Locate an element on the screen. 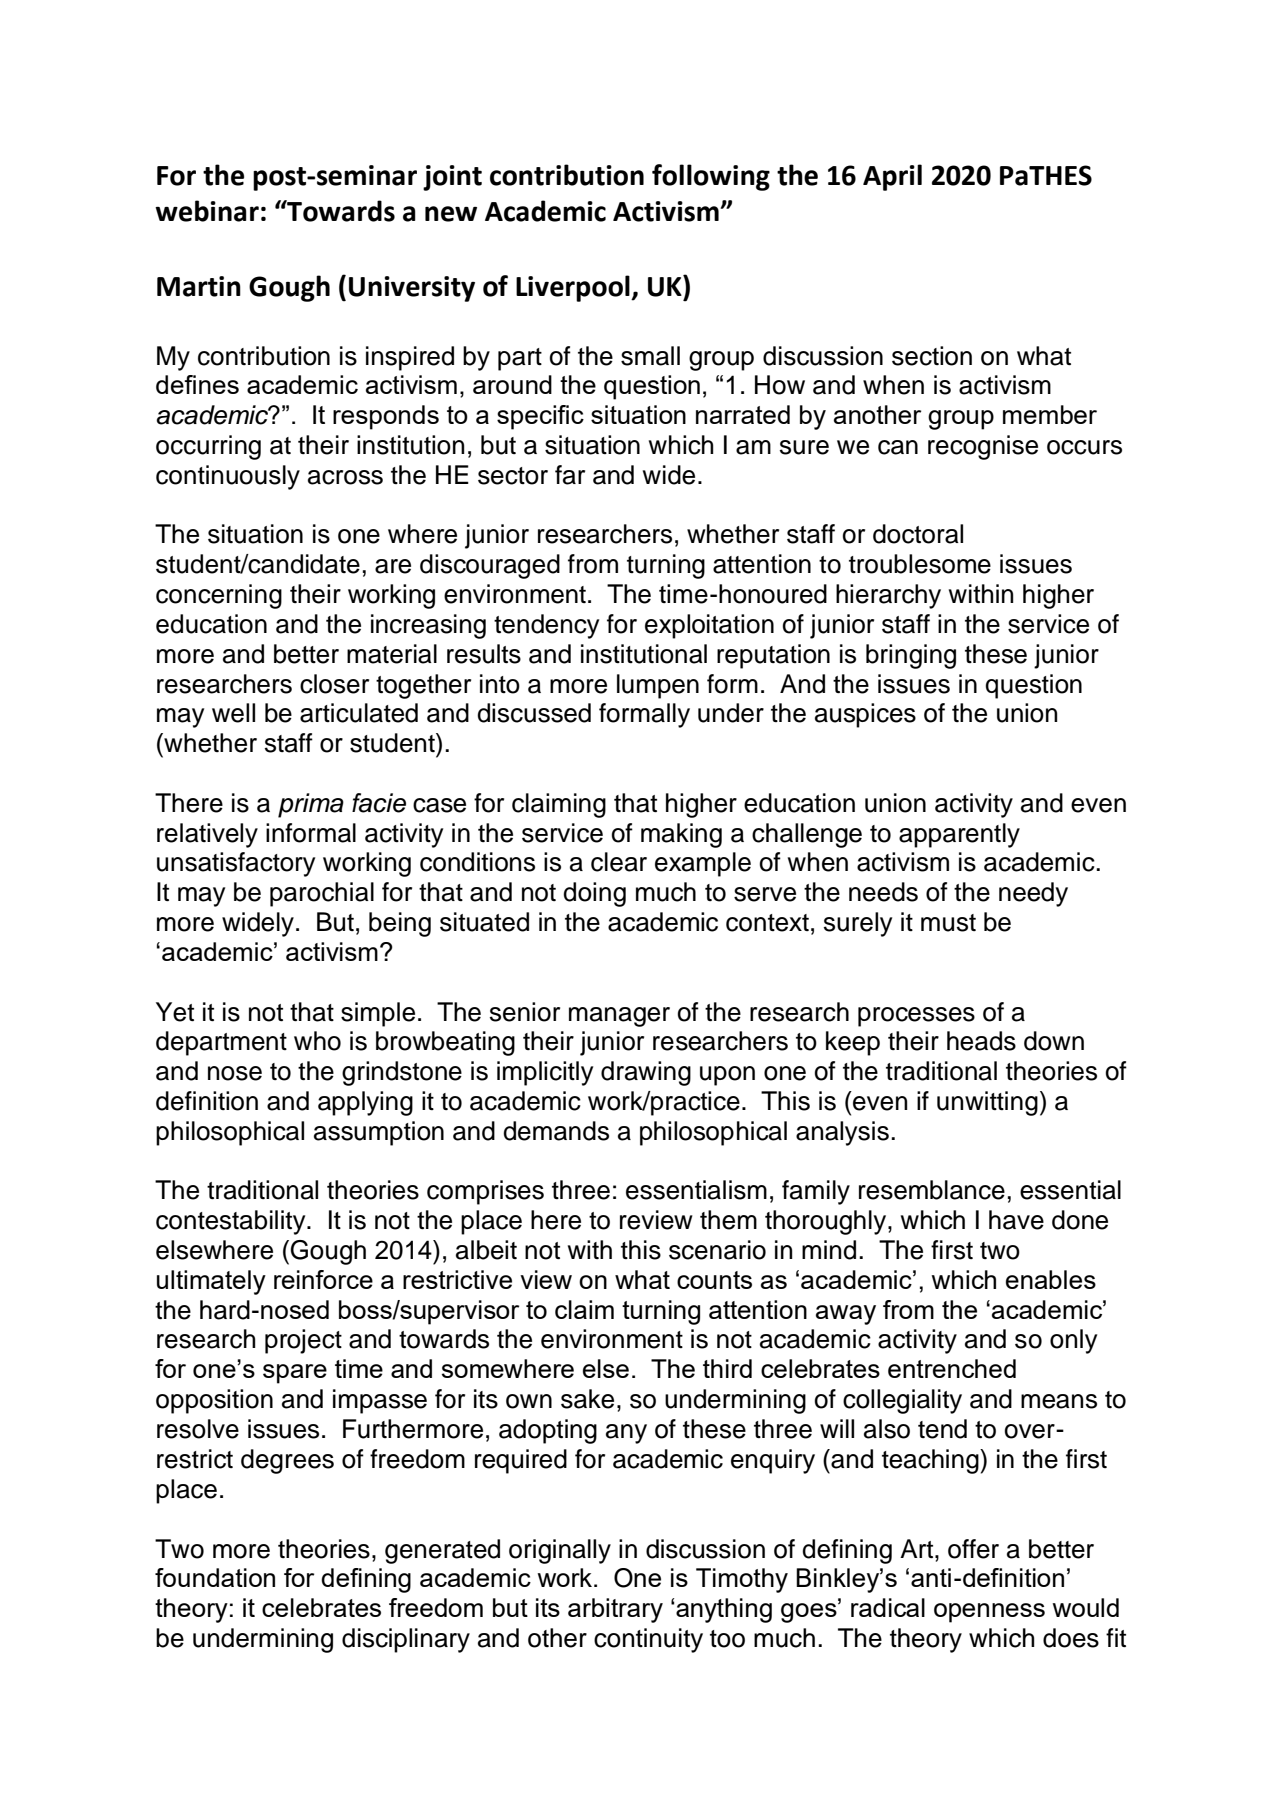 This screenshot has height=1819, width=1286. following is located at coordinates (711, 177).
